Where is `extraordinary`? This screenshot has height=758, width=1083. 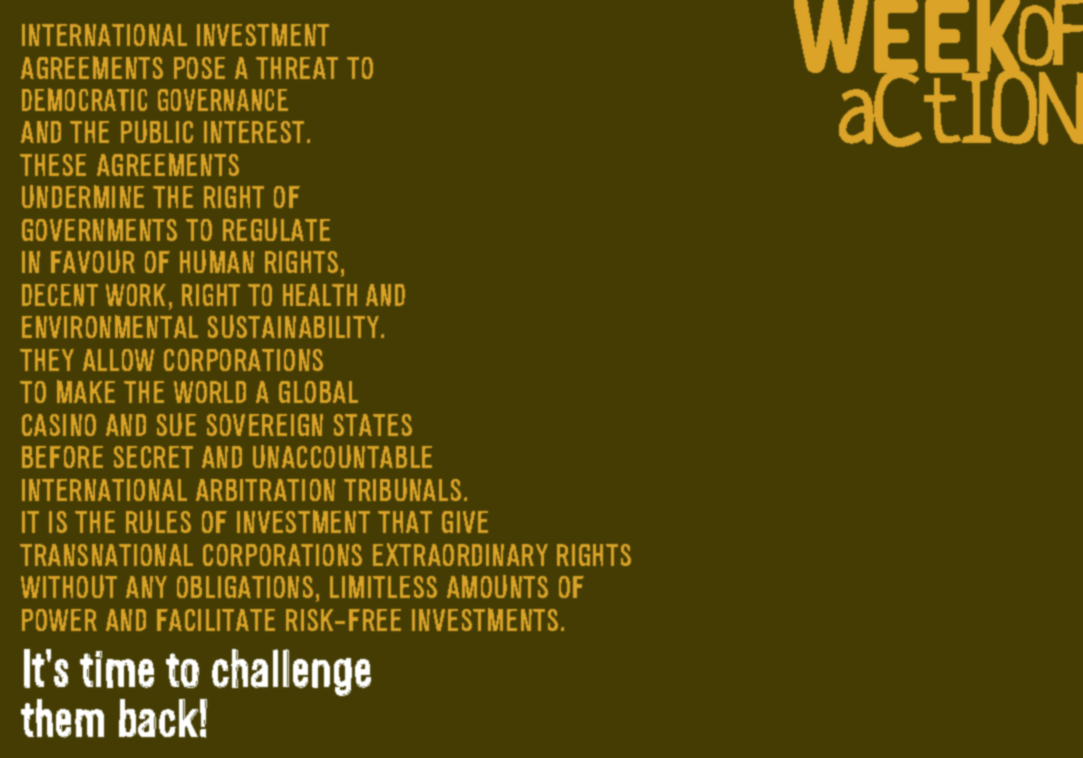
extraordinary is located at coordinates (460, 554).
